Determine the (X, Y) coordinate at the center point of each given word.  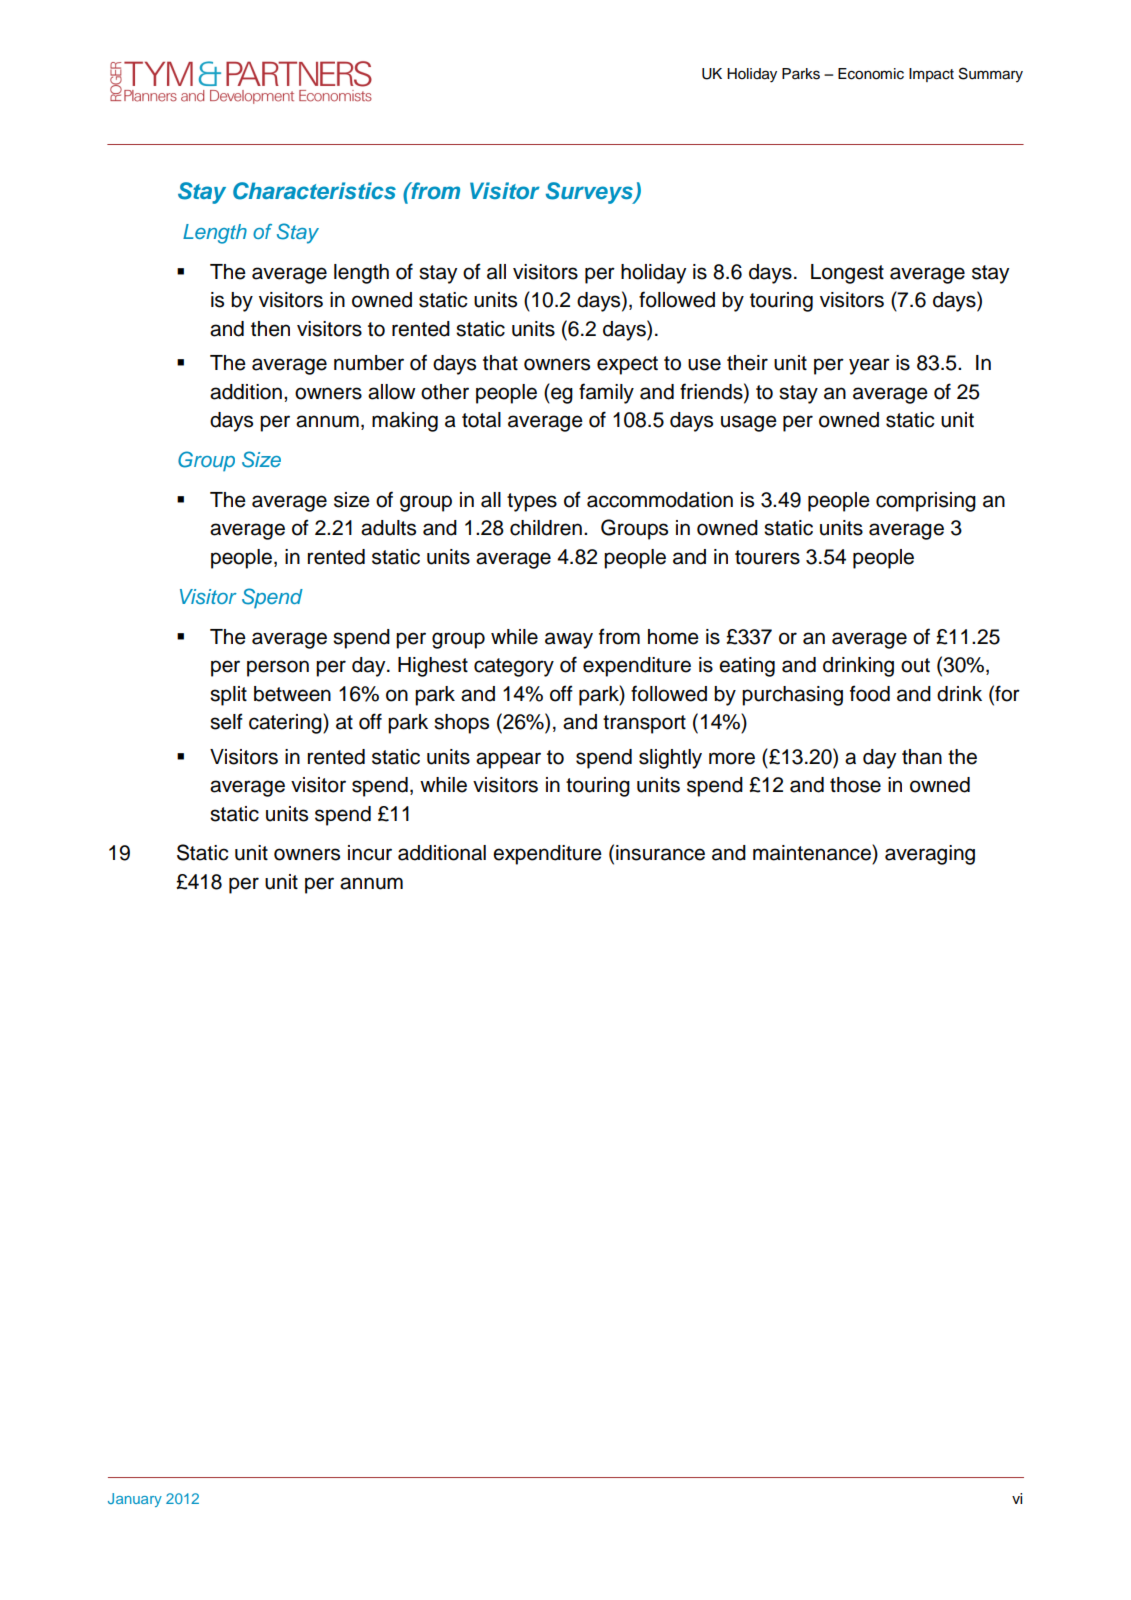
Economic (871, 74)
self (226, 721)
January (135, 1500)
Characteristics (314, 191)
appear (508, 760)
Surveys (590, 193)
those (855, 785)
